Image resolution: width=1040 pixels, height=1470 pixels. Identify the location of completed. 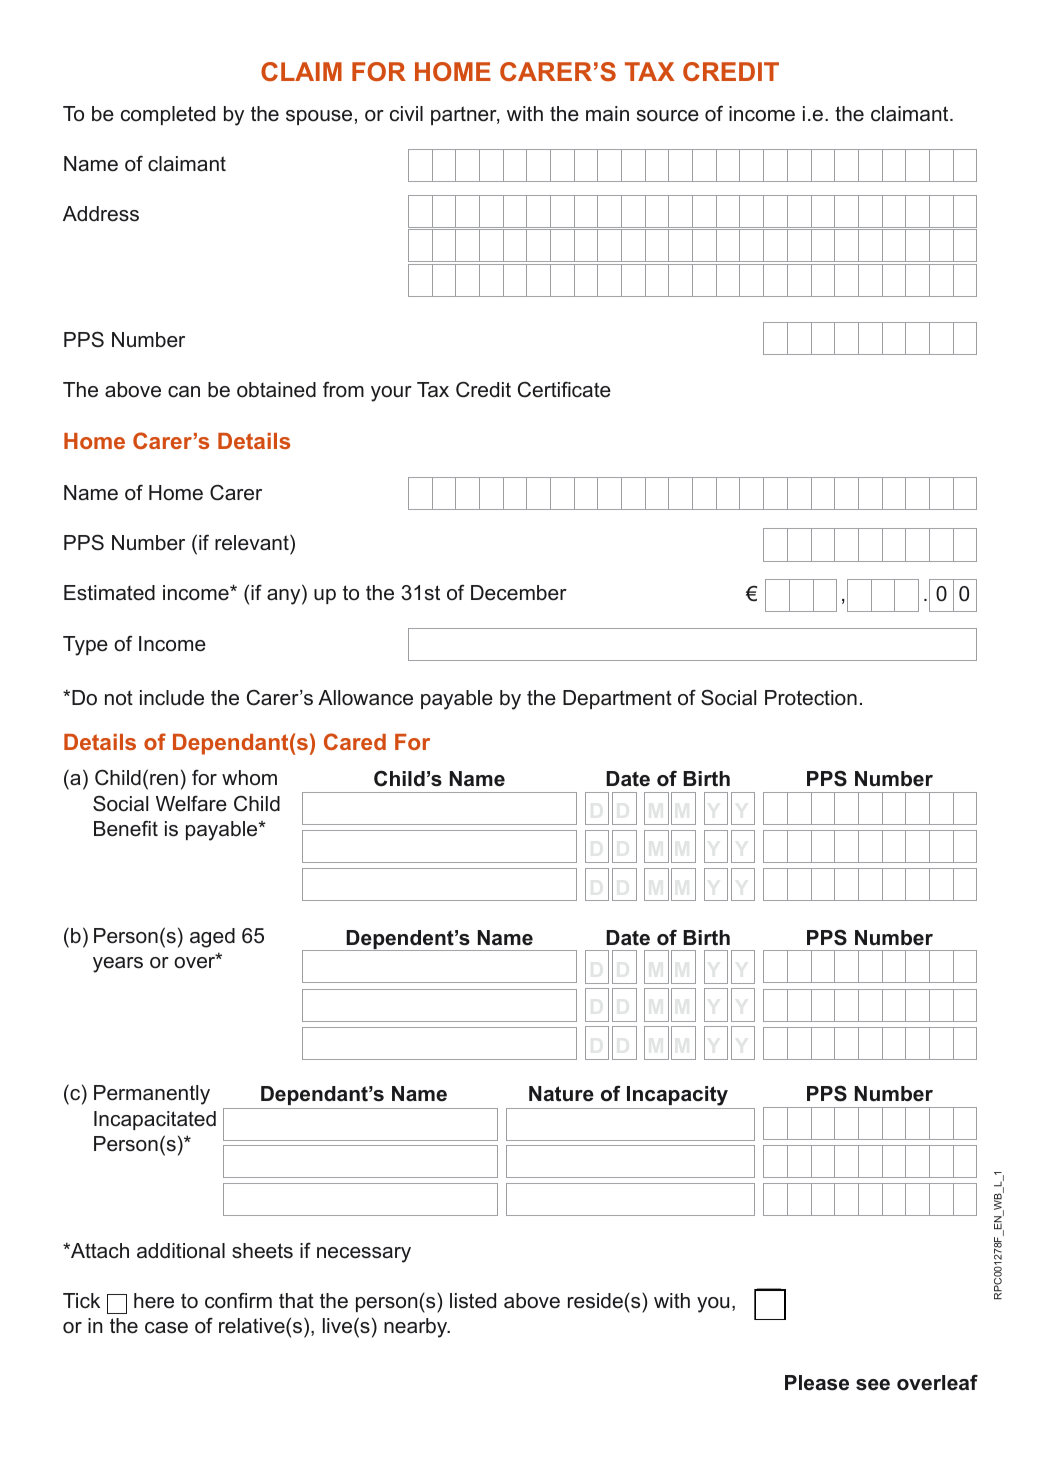
(168, 115).
